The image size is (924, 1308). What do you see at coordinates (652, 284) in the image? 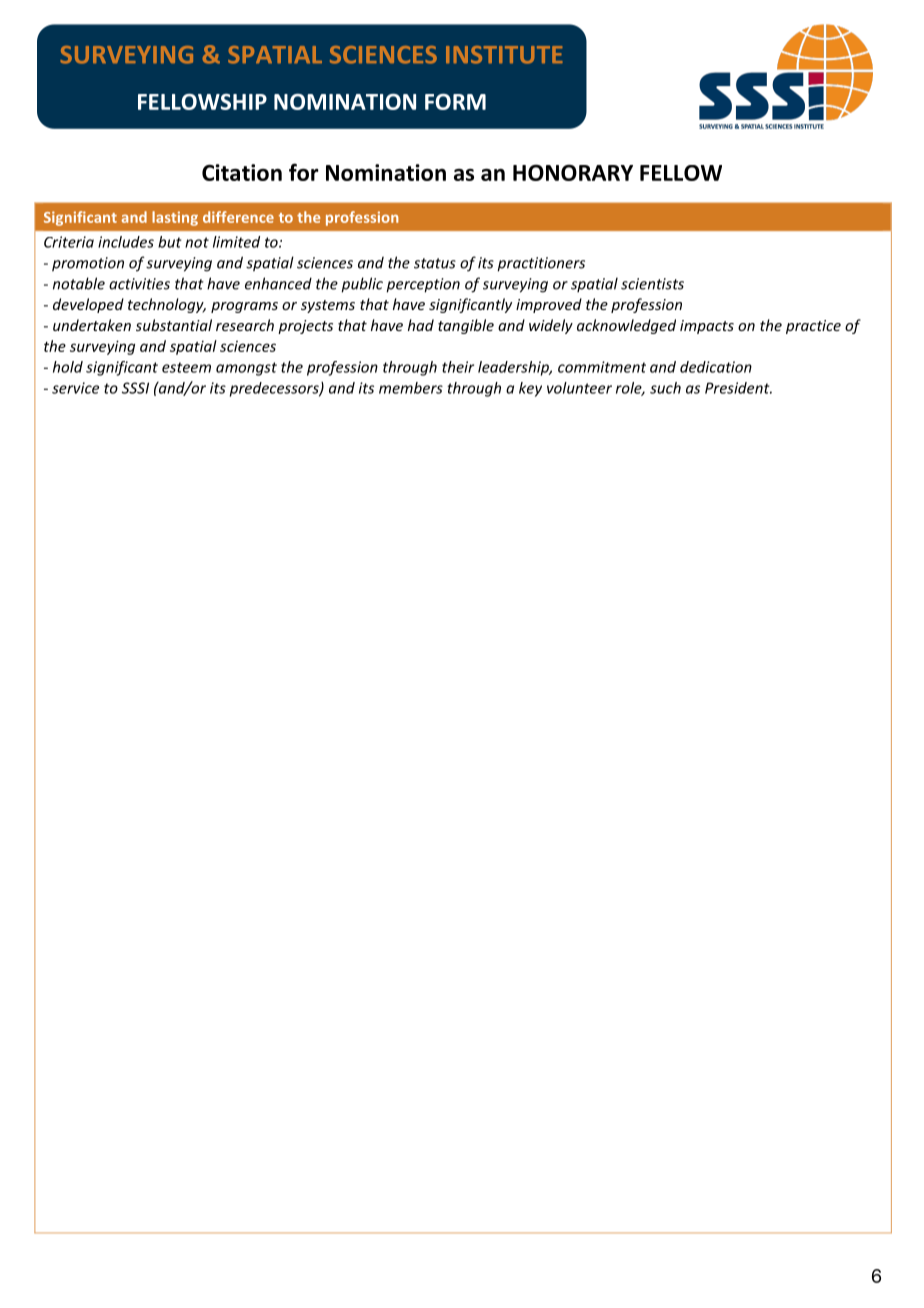
I see `scientists` at bounding box center [652, 284].
